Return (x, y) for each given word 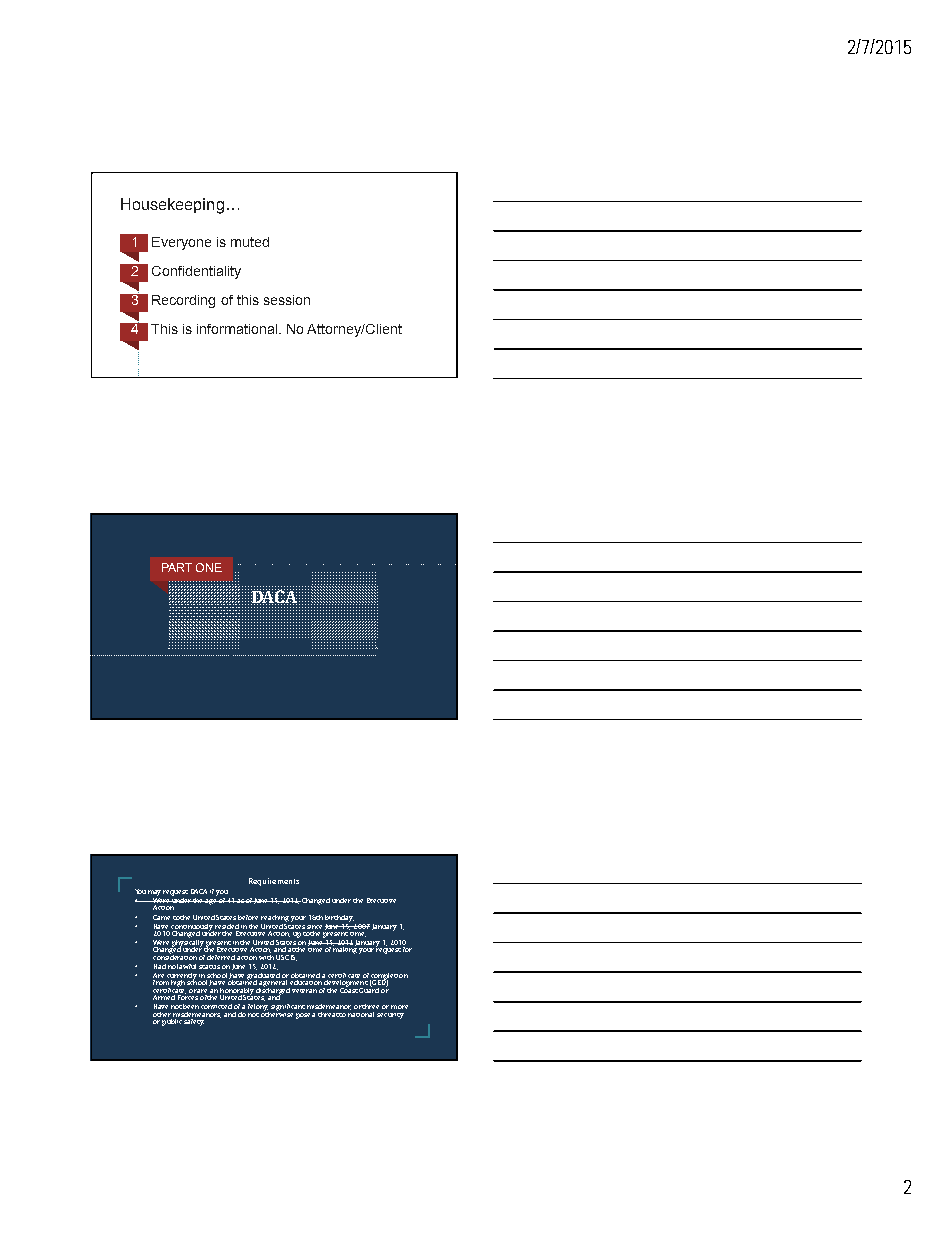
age (211, 902)
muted (250, 242)
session (287, 300)
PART (177, 567)
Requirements (274, 882)
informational (238, 329)
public (173, 1021)
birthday (339, 918)
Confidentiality (196, 272)
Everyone (181, 243)
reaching (275, 918)
